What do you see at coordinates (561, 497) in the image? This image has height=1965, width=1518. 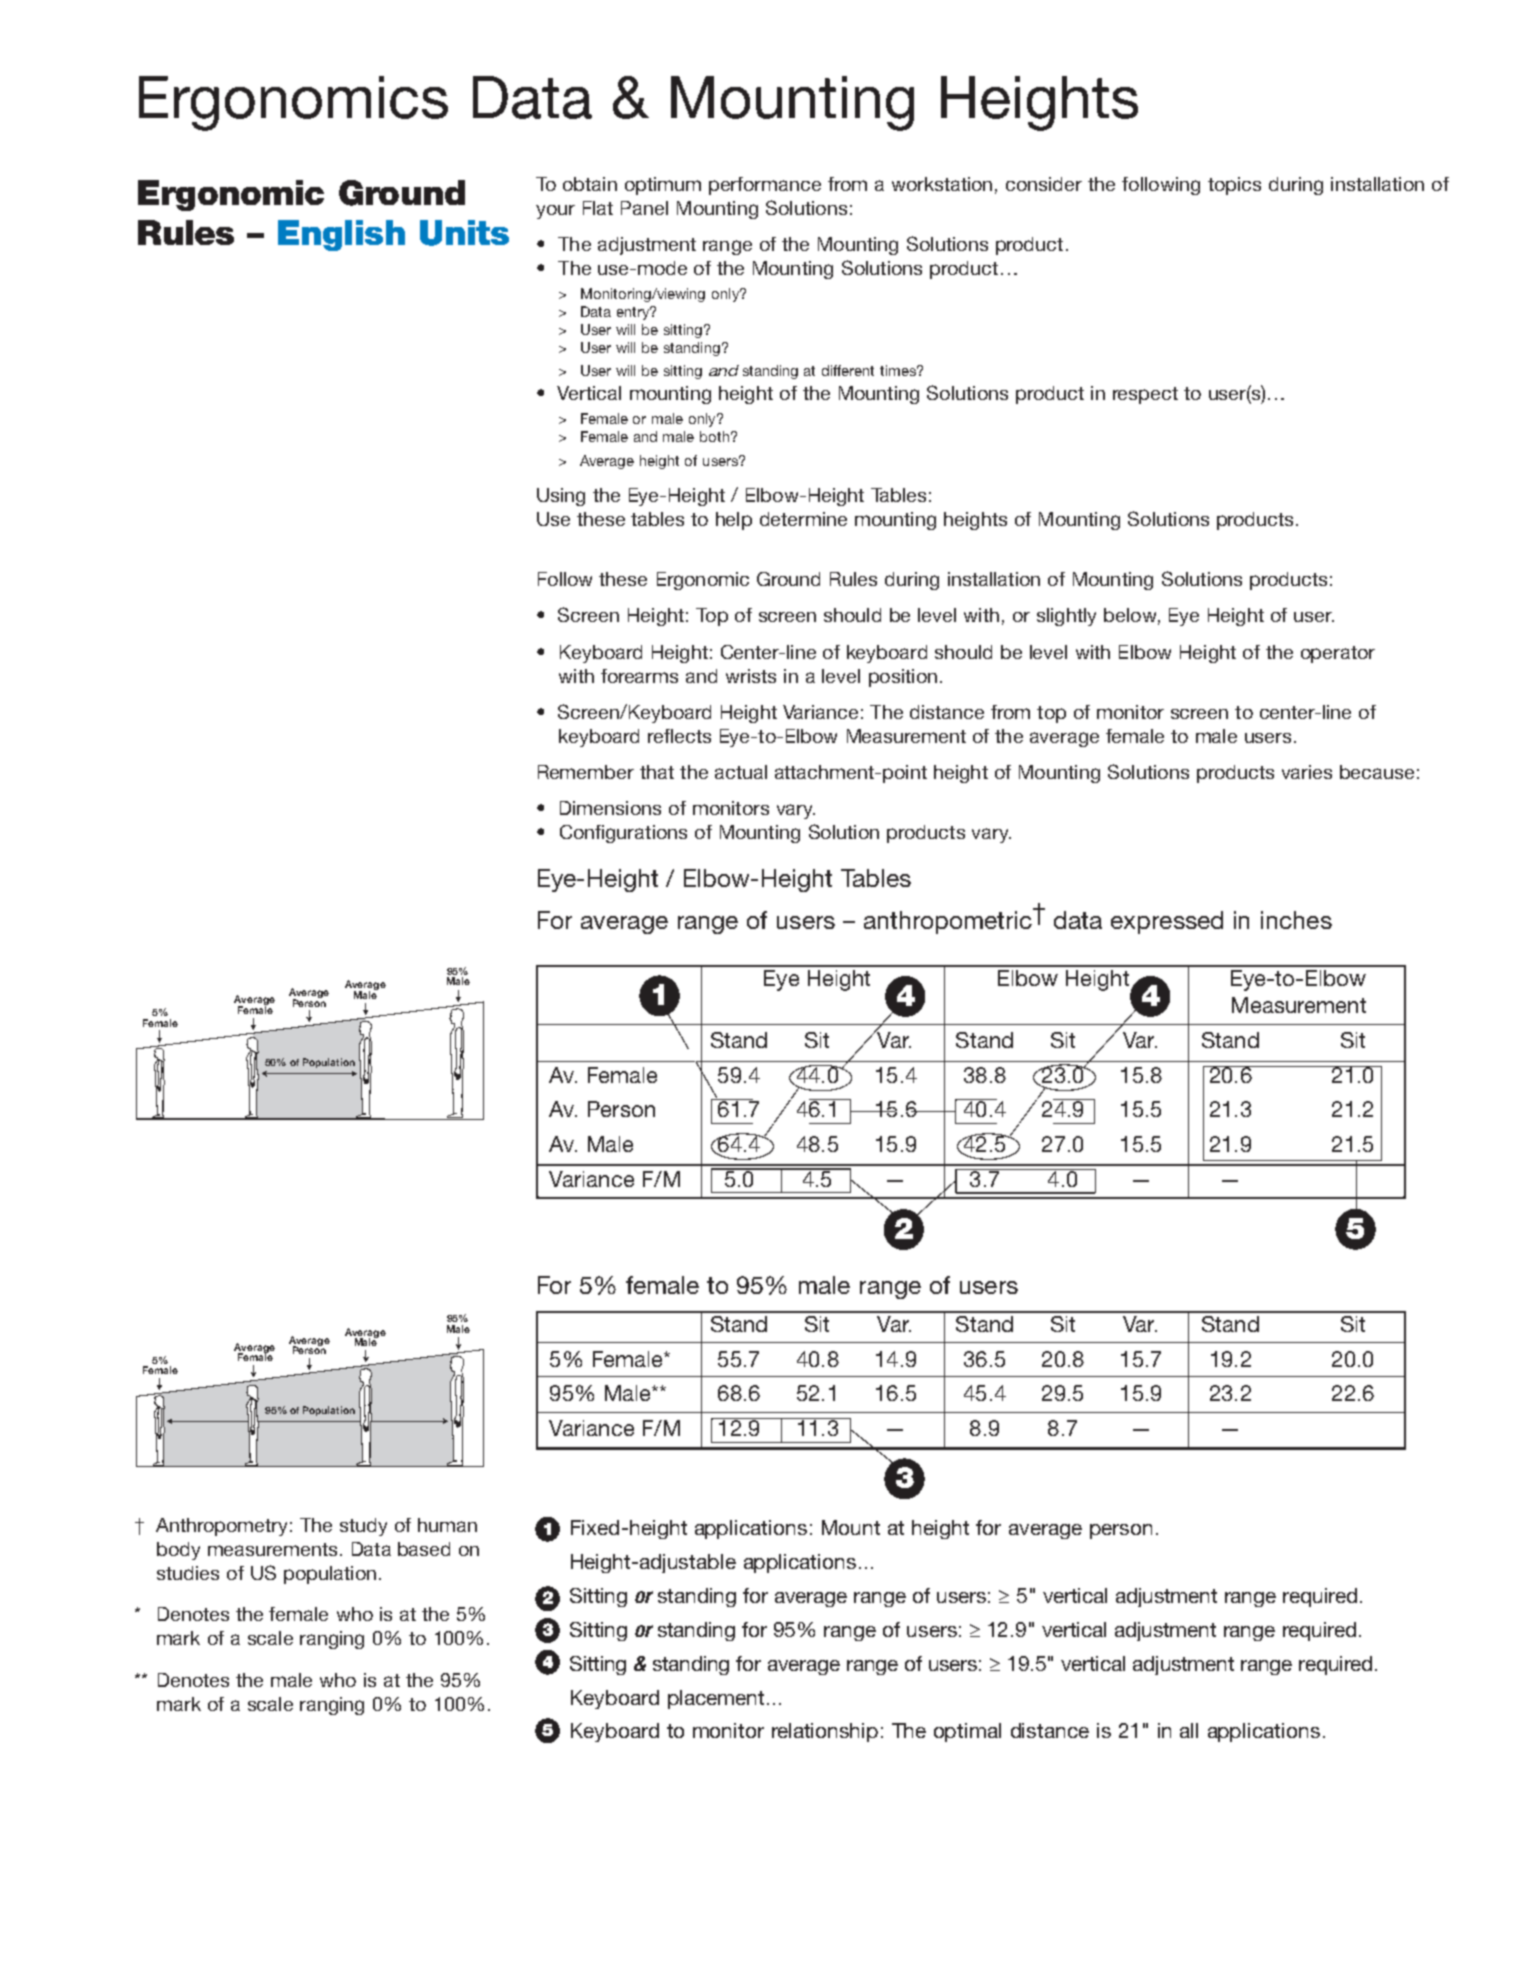 I see `Using` at bounding box center [561, 497].
